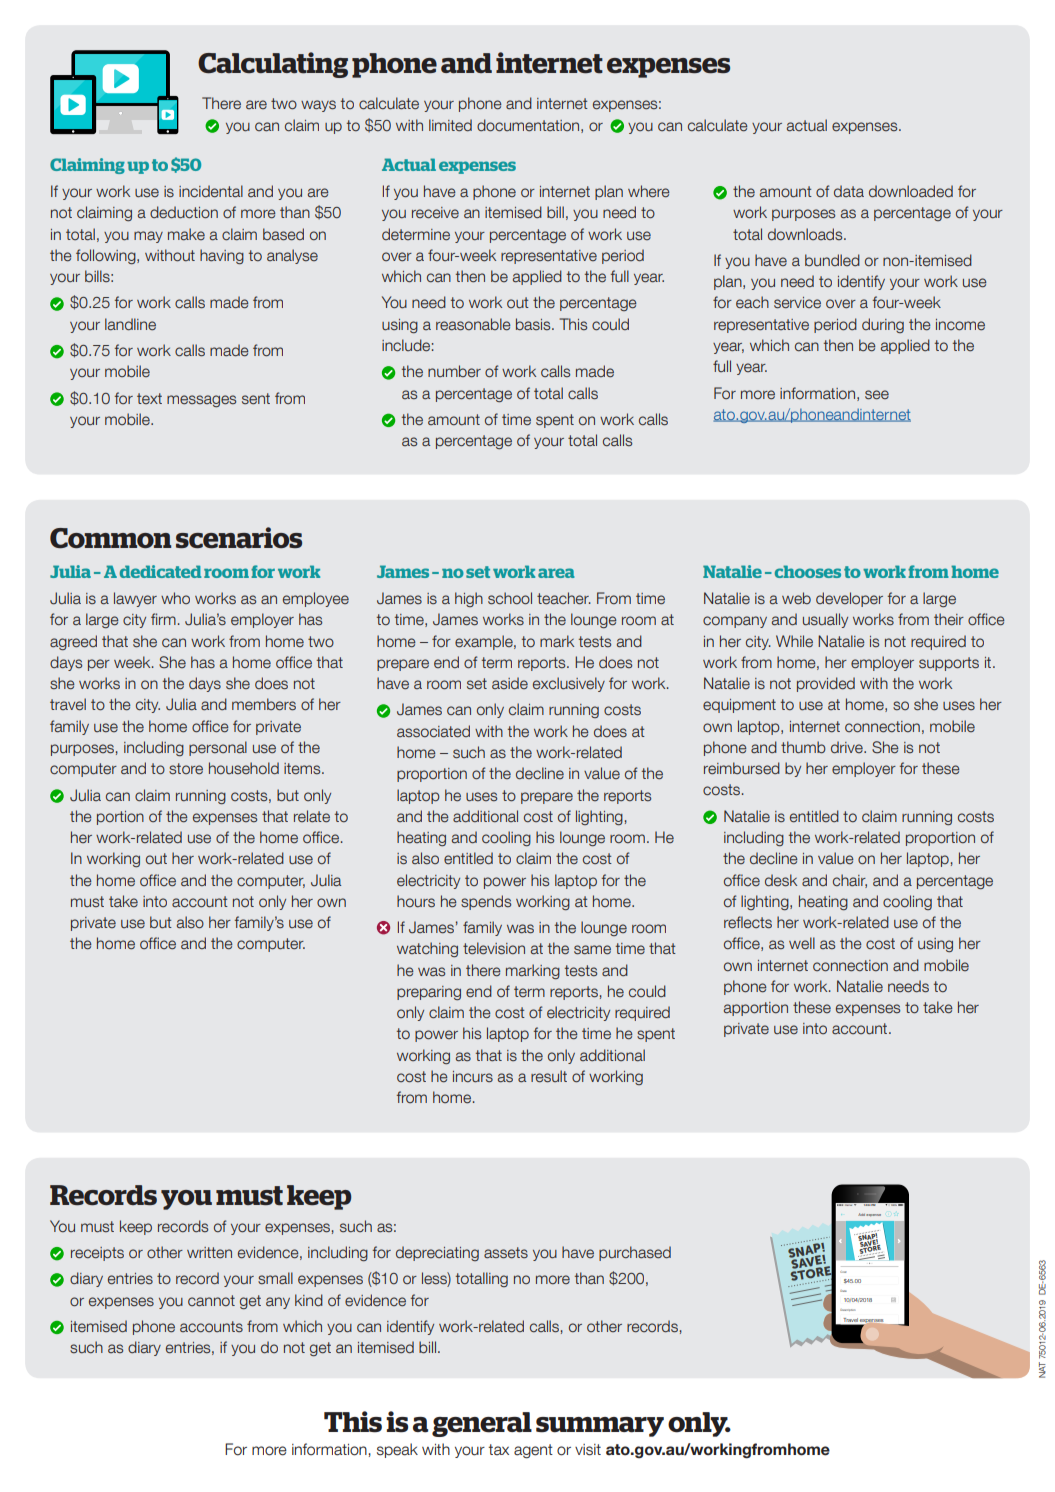 Image resolution: width=1055 pixels, height=1492 pixels. Describe the element at coordinates (450, 125) in the screenshot. I see `limited` at that location.
